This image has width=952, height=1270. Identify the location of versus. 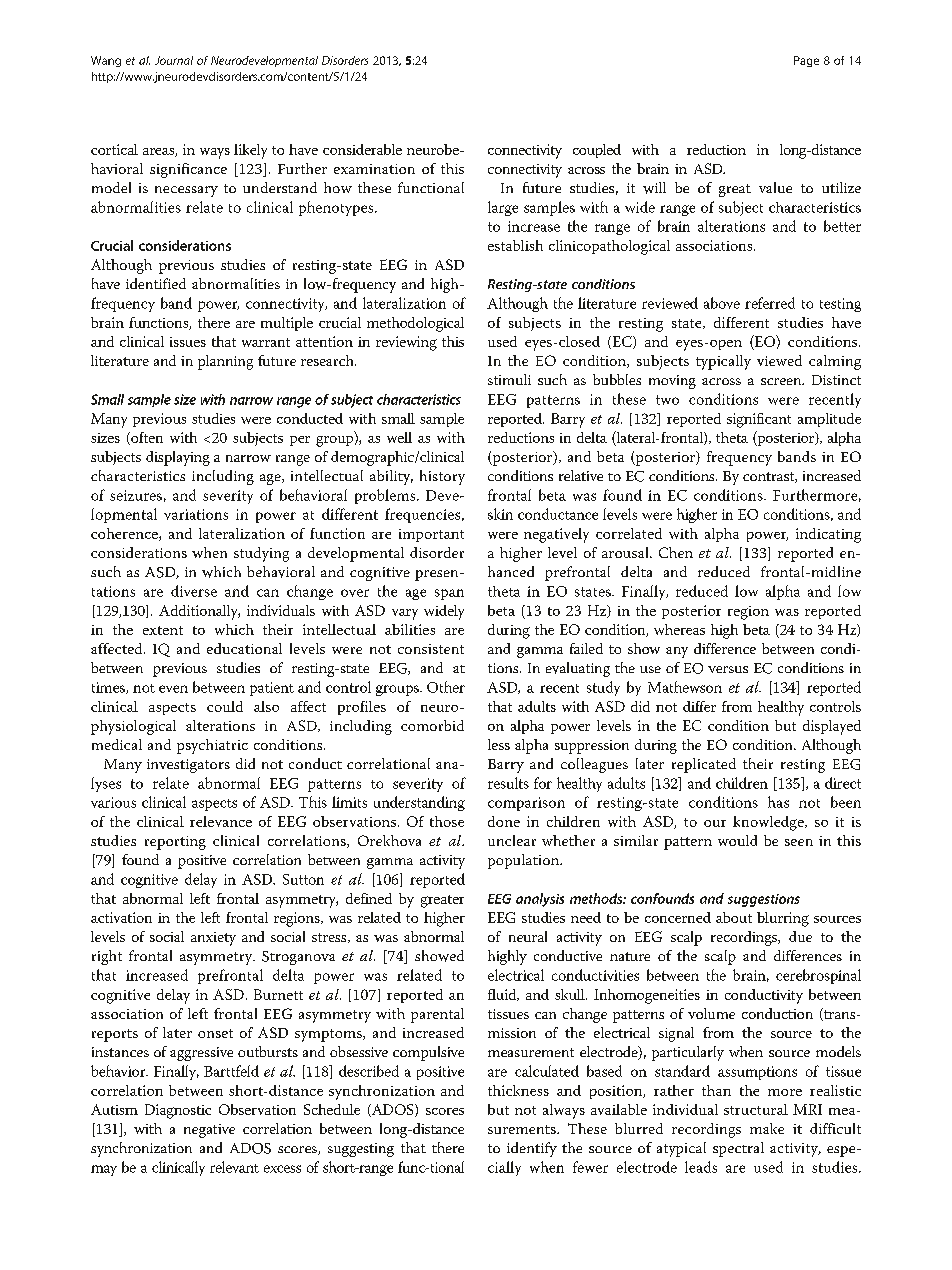
(728, 669).
